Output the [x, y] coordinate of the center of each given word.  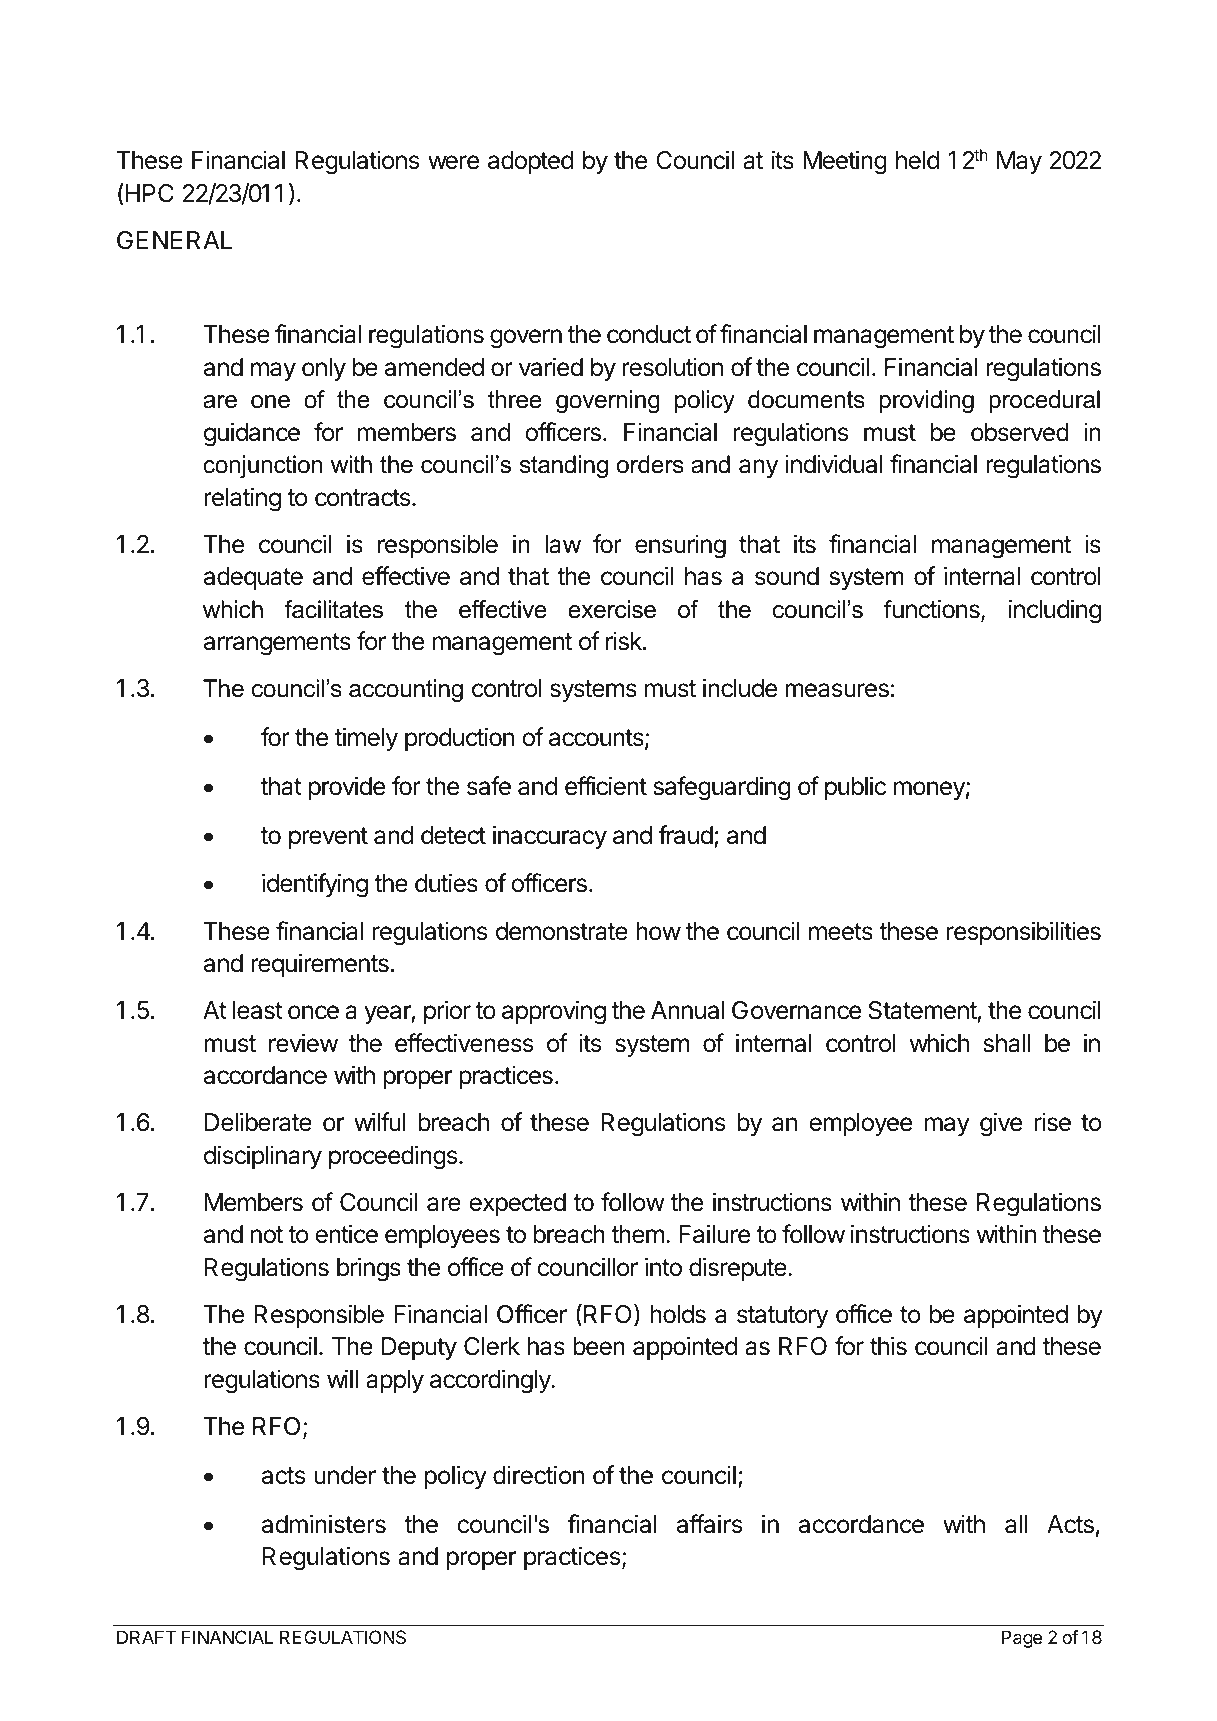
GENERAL [174, 240]
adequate [253, 578]
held [917, 160]
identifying [315, 885]
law [563, 544]
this [888, 1346]
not [267, 1235]
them [637, 1234]
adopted [530, 162]
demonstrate [562, 931]
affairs [709, 1524]
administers [324, 1524]
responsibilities [1024, 933]
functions [933, 610]
